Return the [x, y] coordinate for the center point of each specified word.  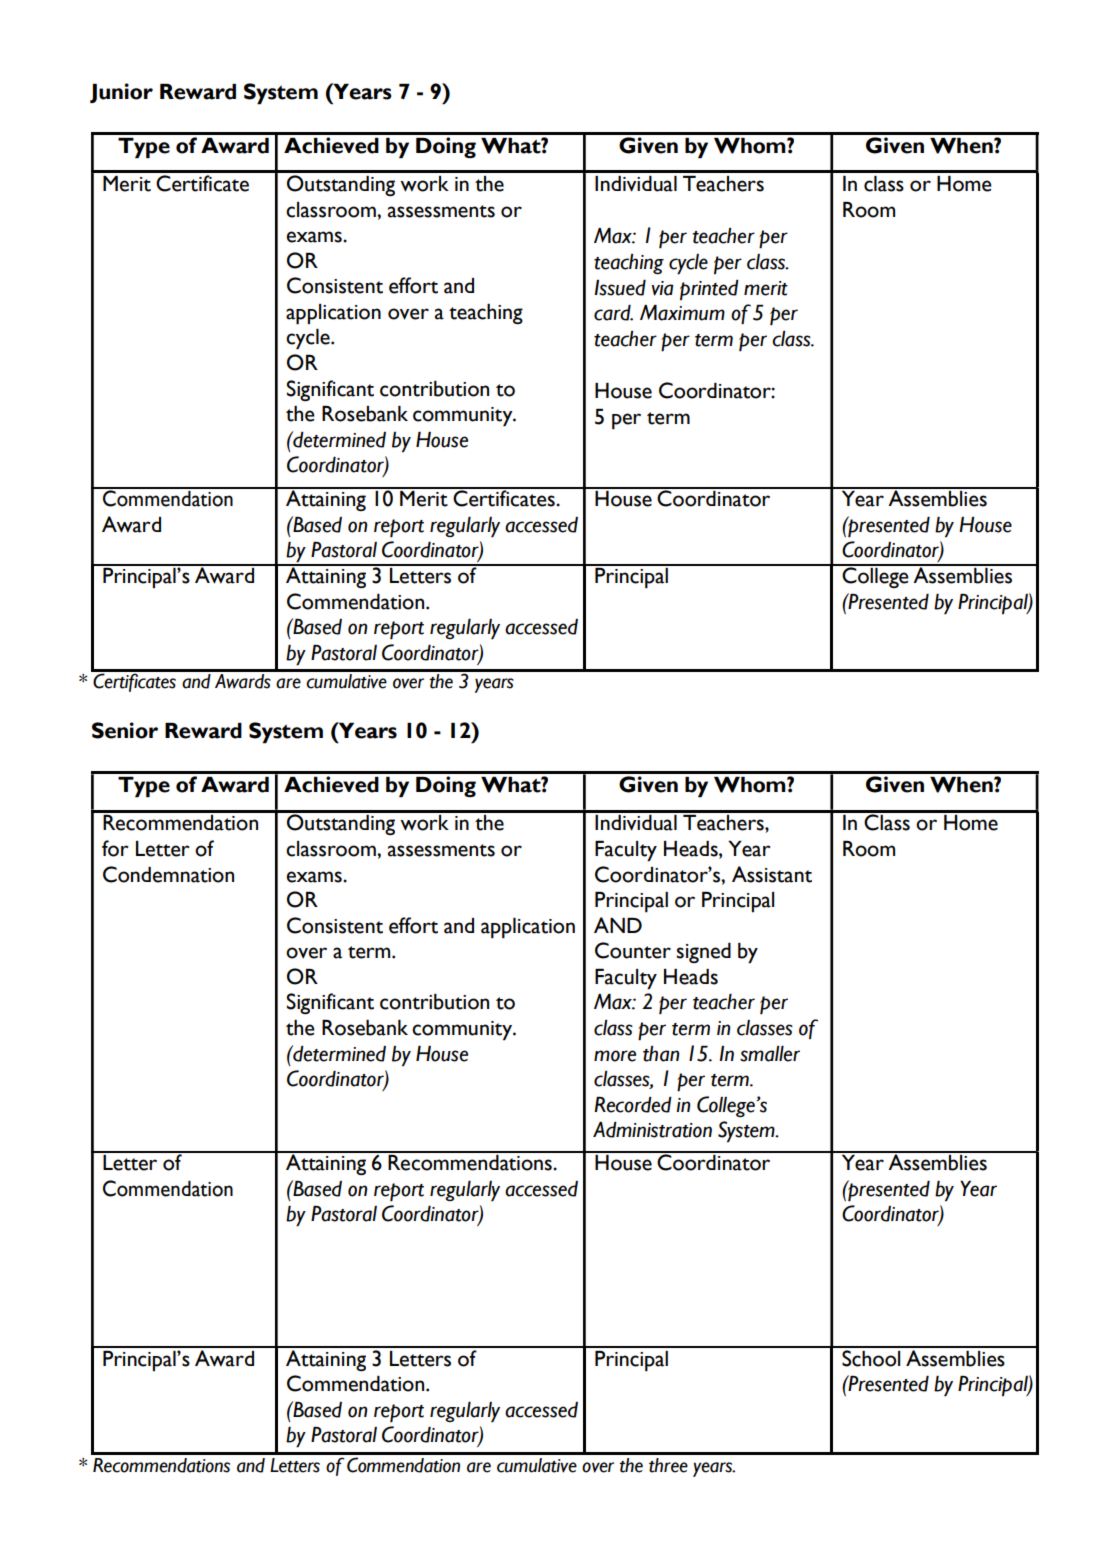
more [615, 1056]
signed [703, 953]
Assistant [772, 874]
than [661, 1054]
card [613, 313]
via [662, 288]
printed [709, 290]
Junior [121, 93]
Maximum [682, 313]
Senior [125, 730]
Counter [633, 950]
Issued [620, 288]
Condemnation [168, 874]
